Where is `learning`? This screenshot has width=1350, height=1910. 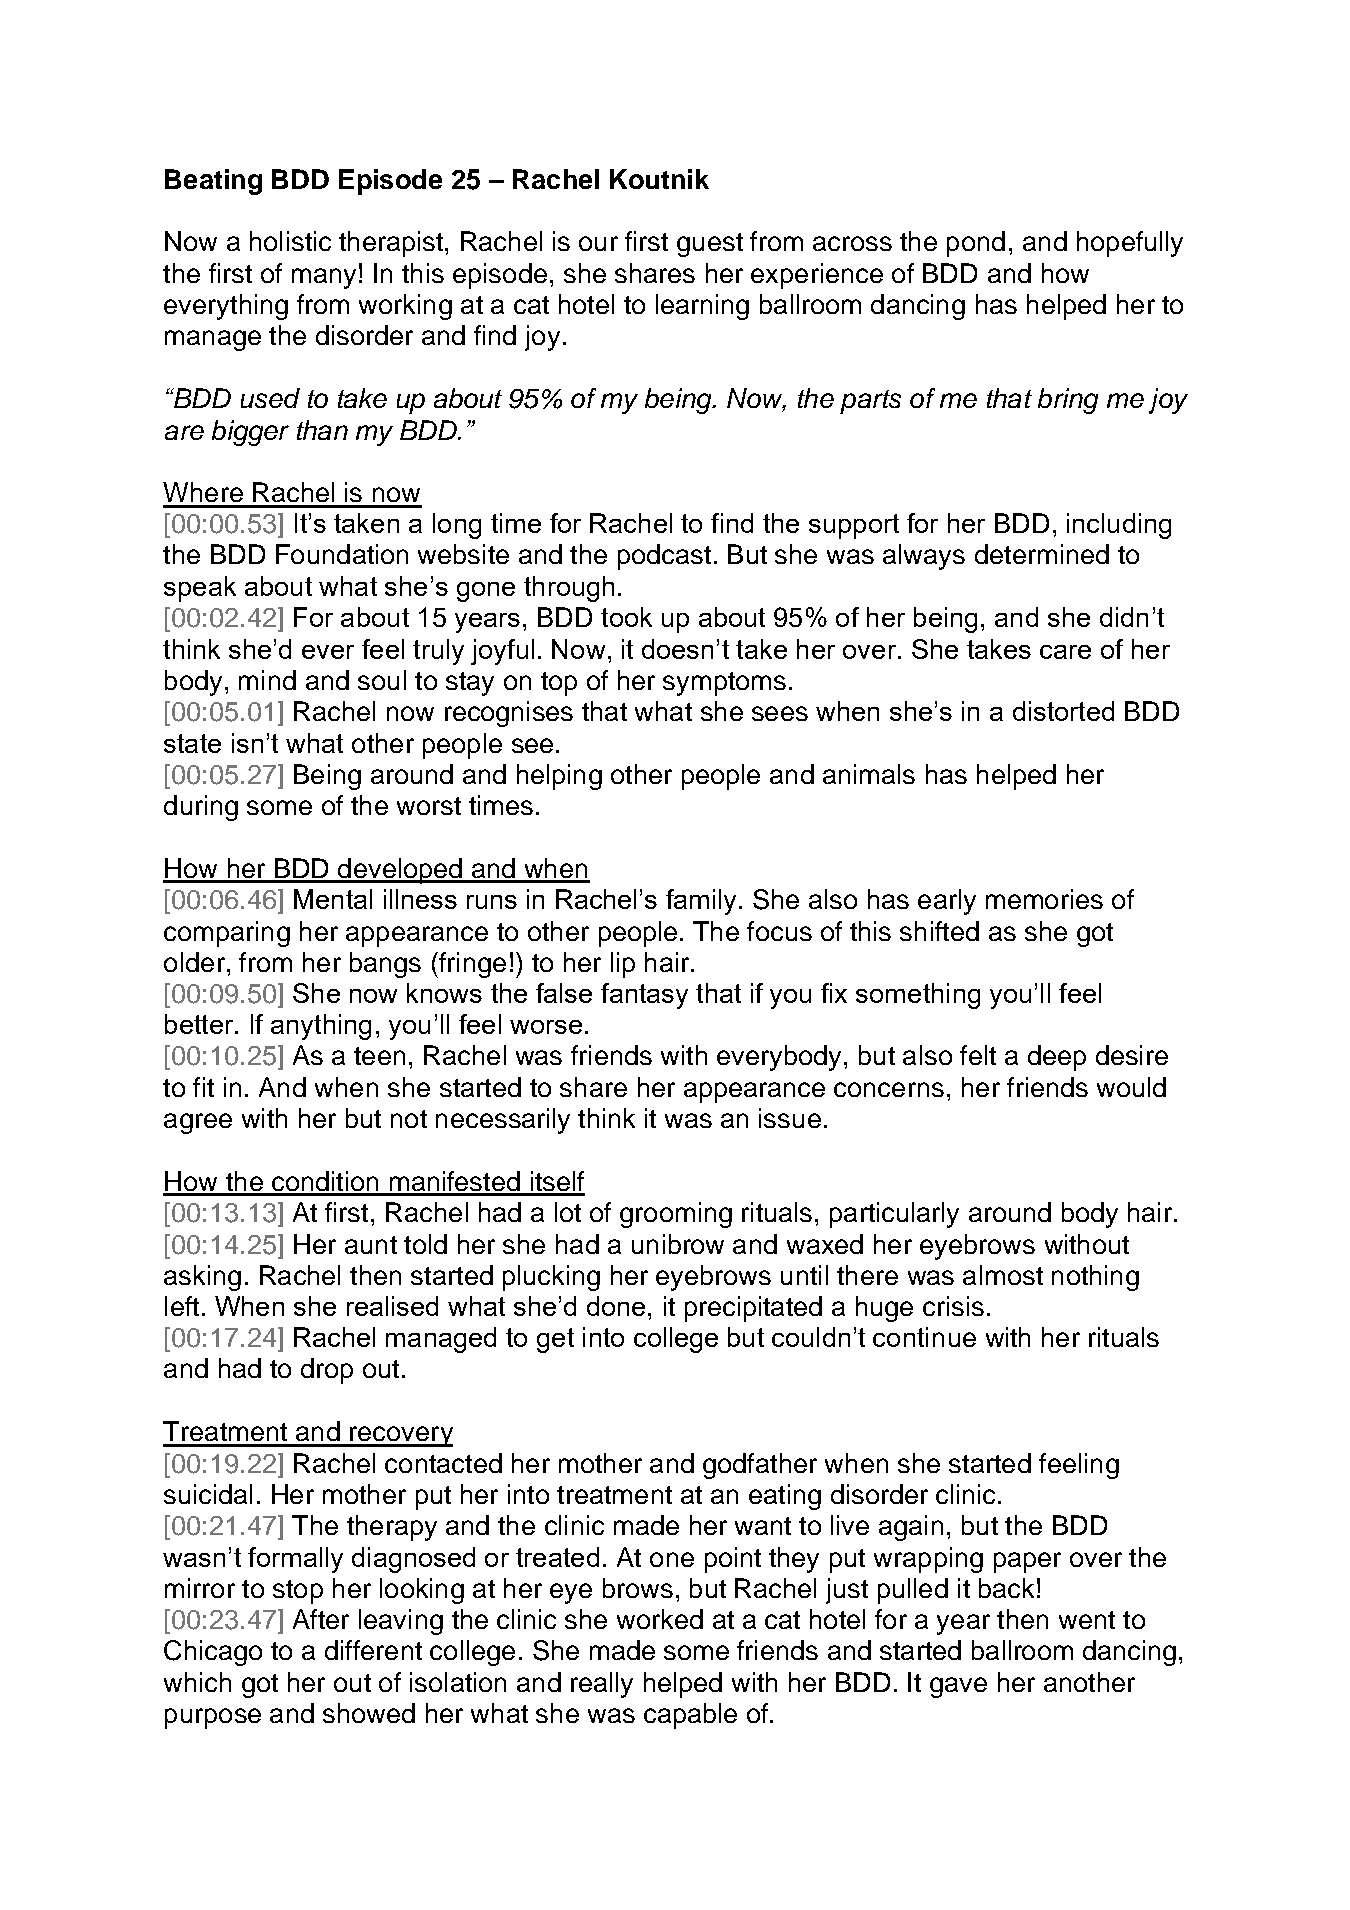
learning is located at coordinates (702, 307).
